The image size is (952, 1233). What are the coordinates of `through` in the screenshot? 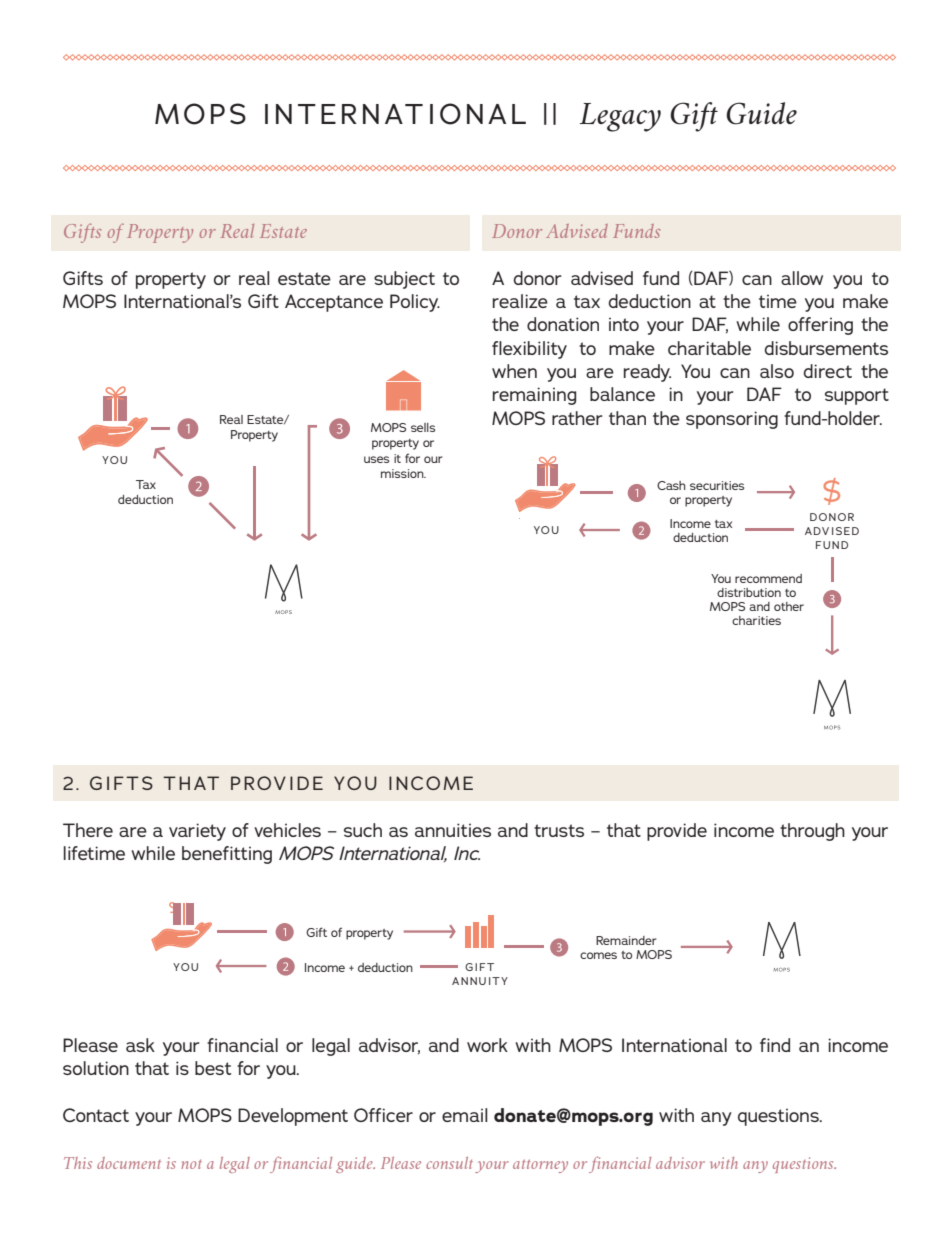 It's located at (812, 832).
